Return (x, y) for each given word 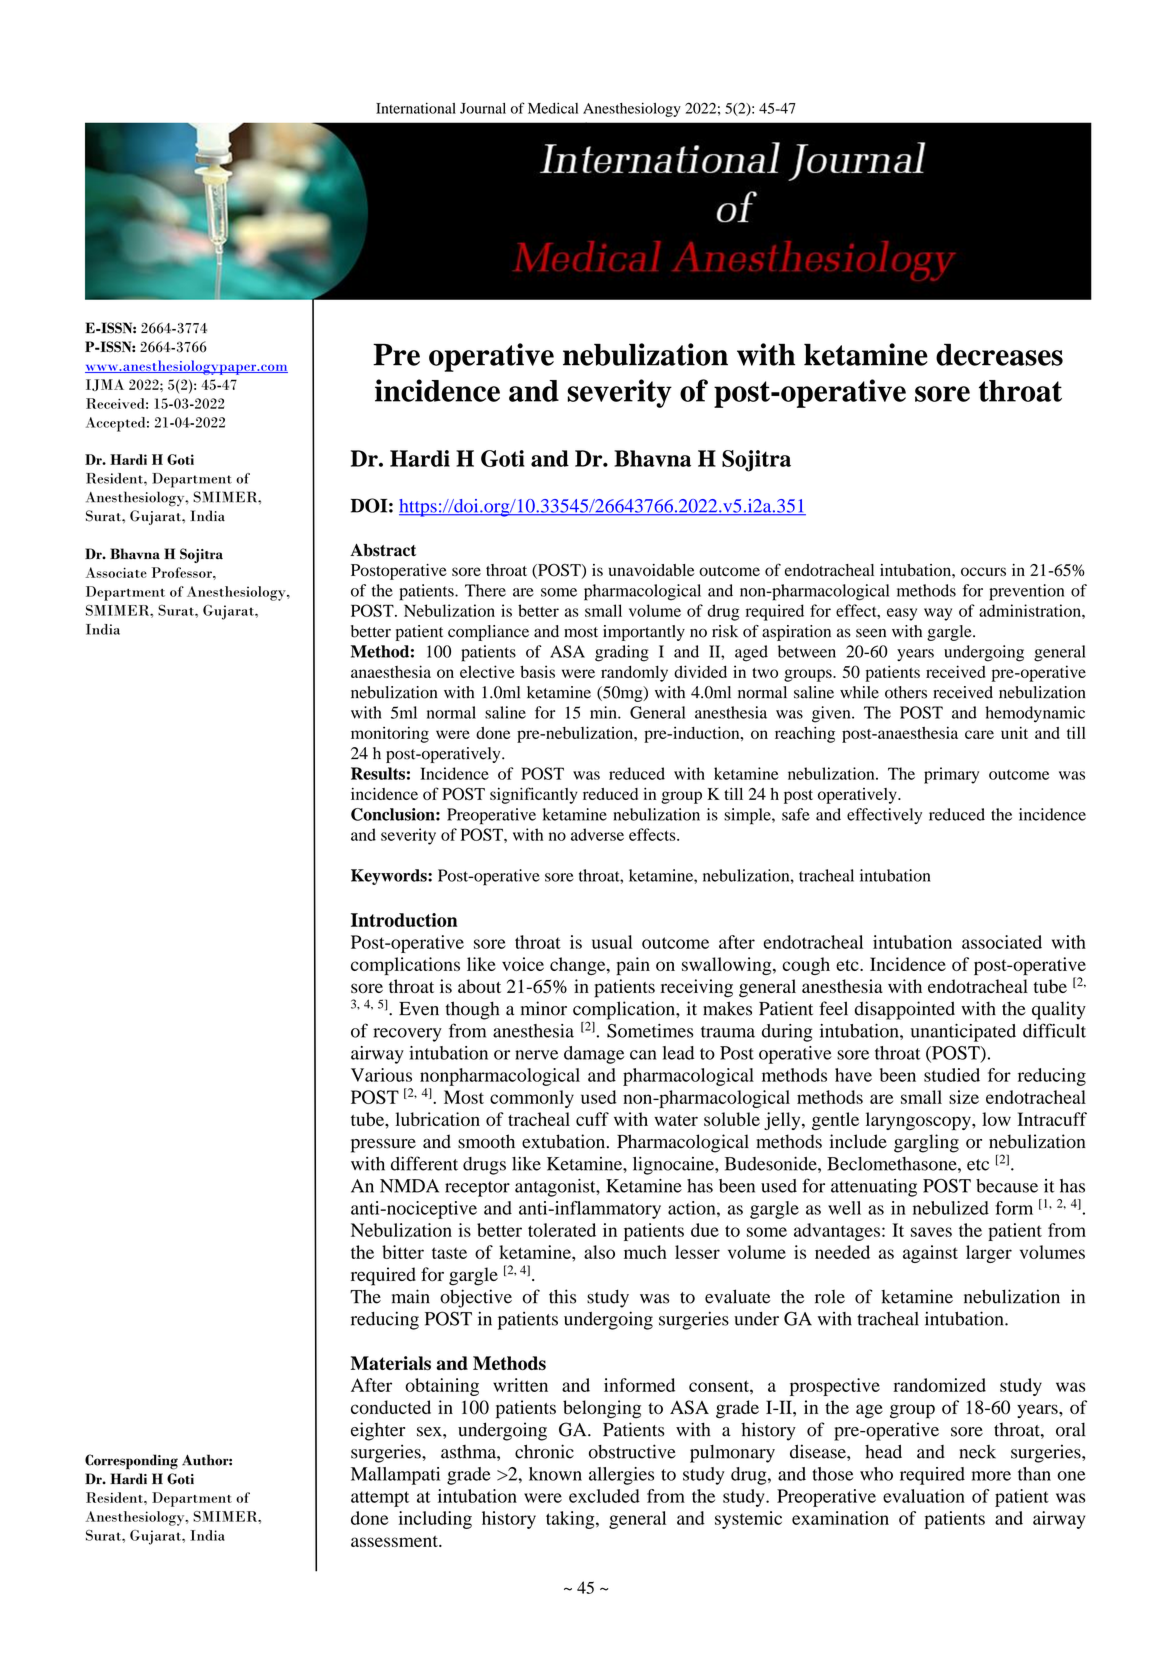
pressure (383, 1146)
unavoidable (652, 570)
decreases (999, 355)
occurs (983, 571)
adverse (597, 834)
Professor (183, 572)
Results (378, 773)
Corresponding (131, 1462)
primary (951, 775)
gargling (926, 1143)
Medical (553, 108)
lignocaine (674, 1165)
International (416, 108)
